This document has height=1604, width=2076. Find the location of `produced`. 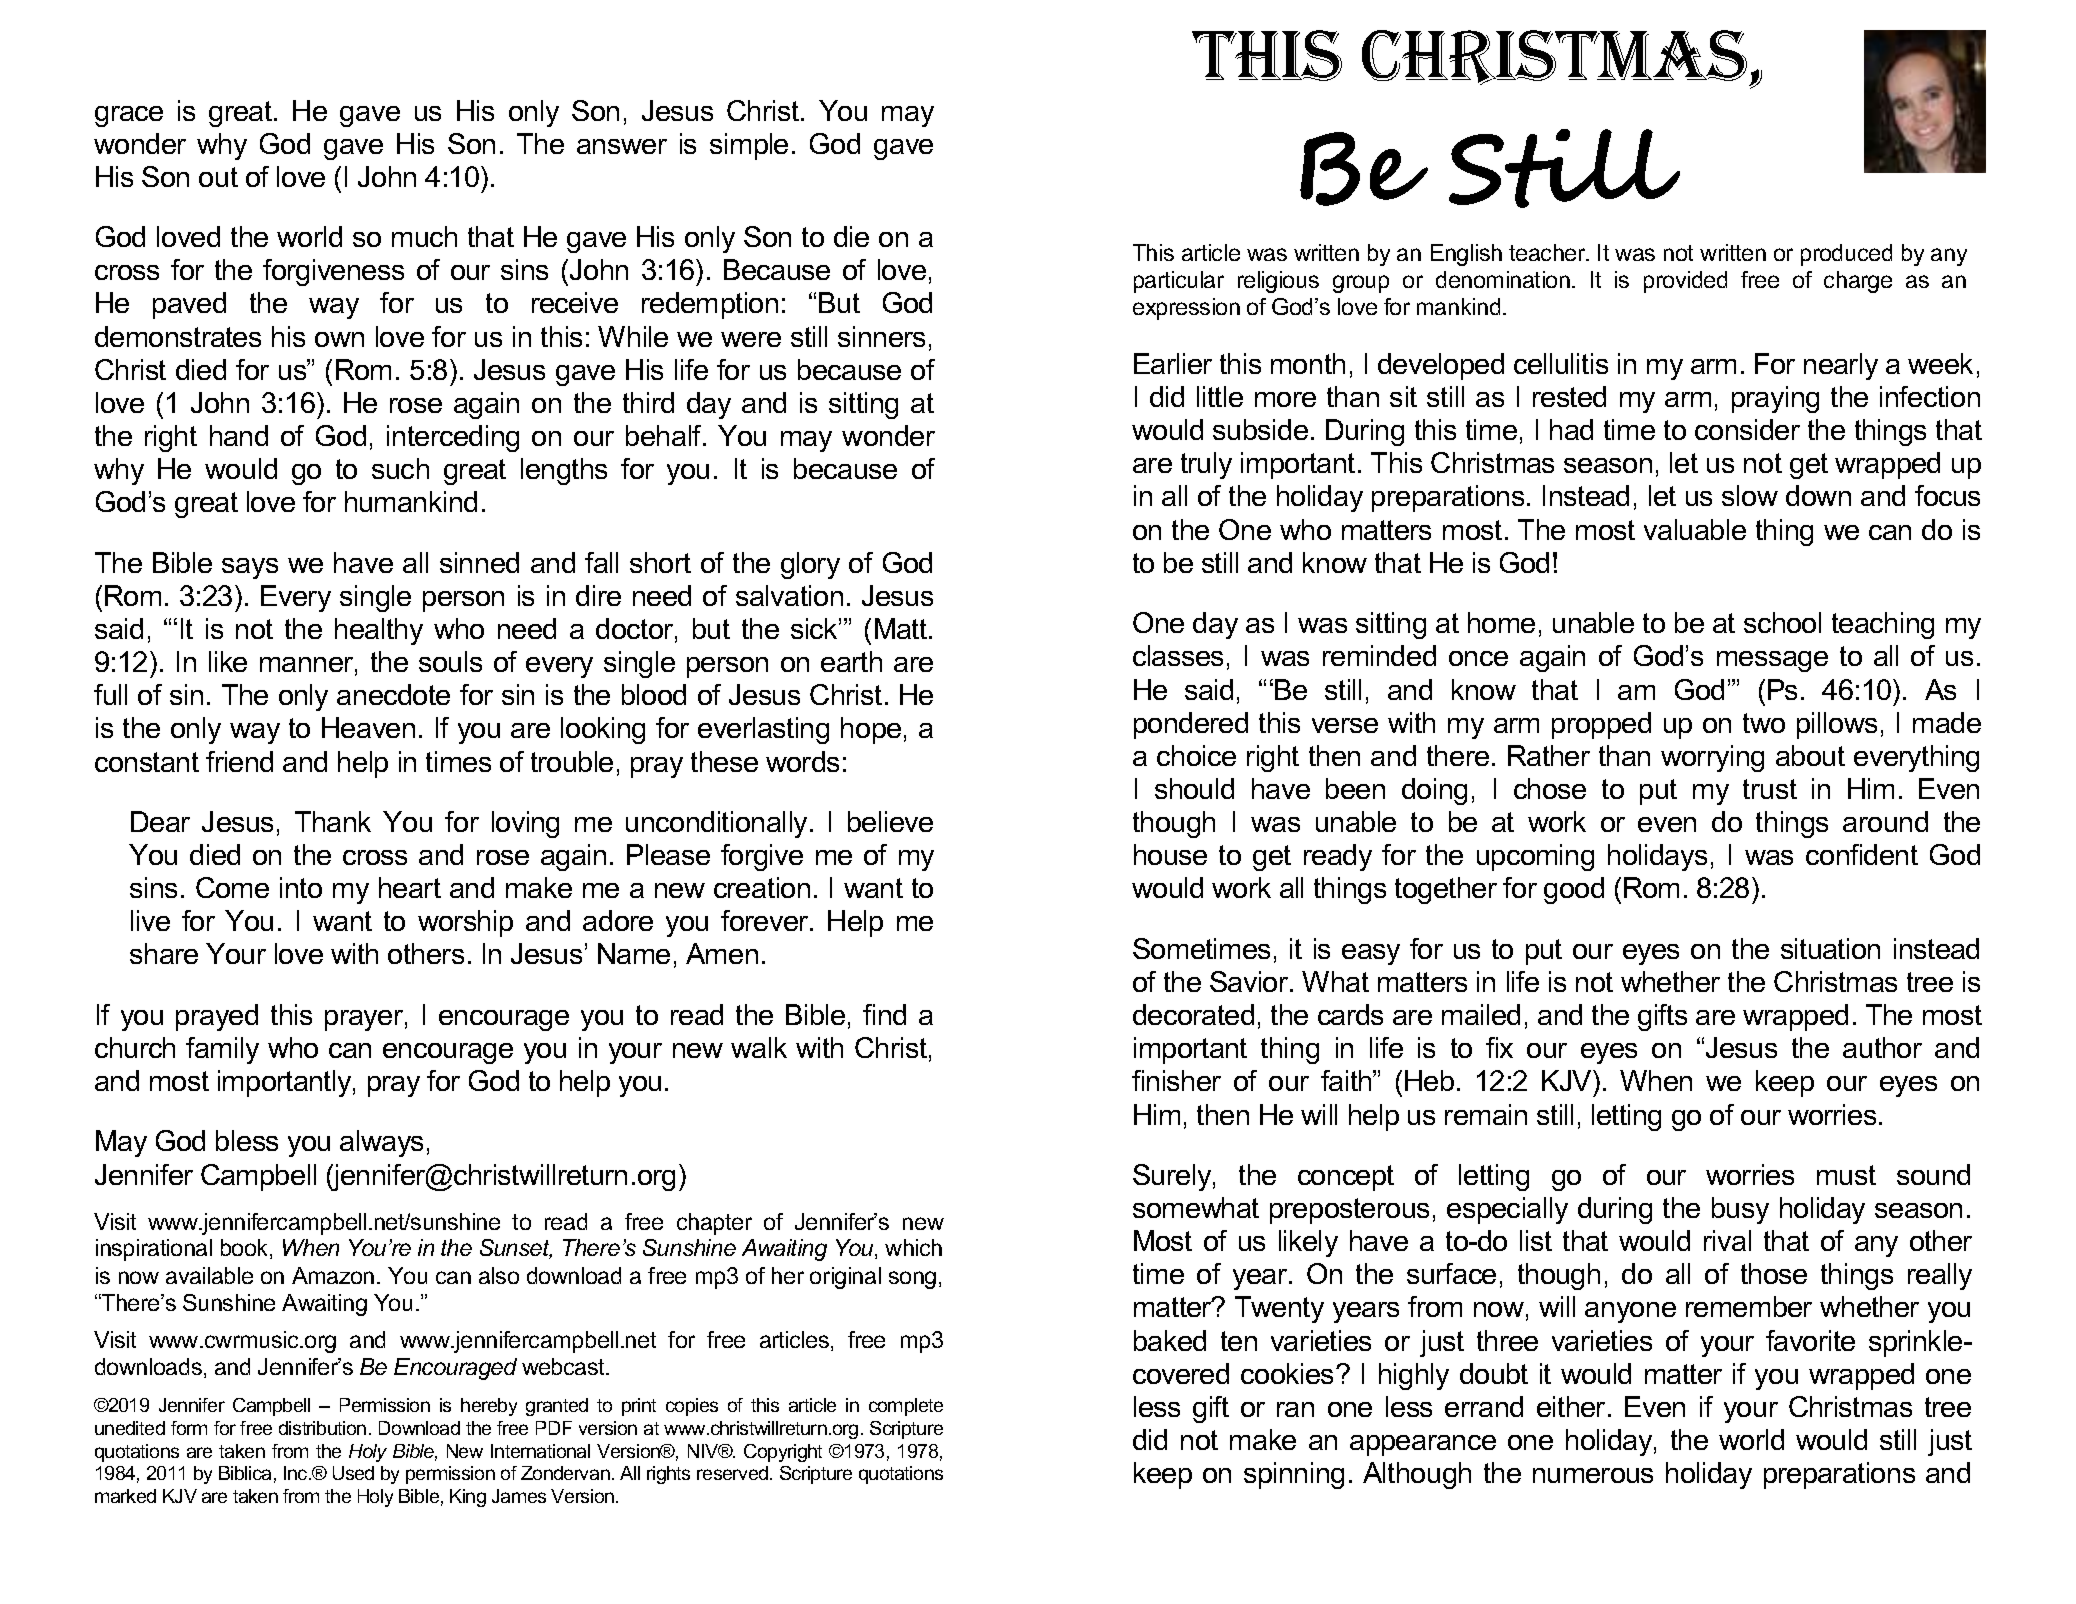

produced is located at coordinates (1846, 255).
